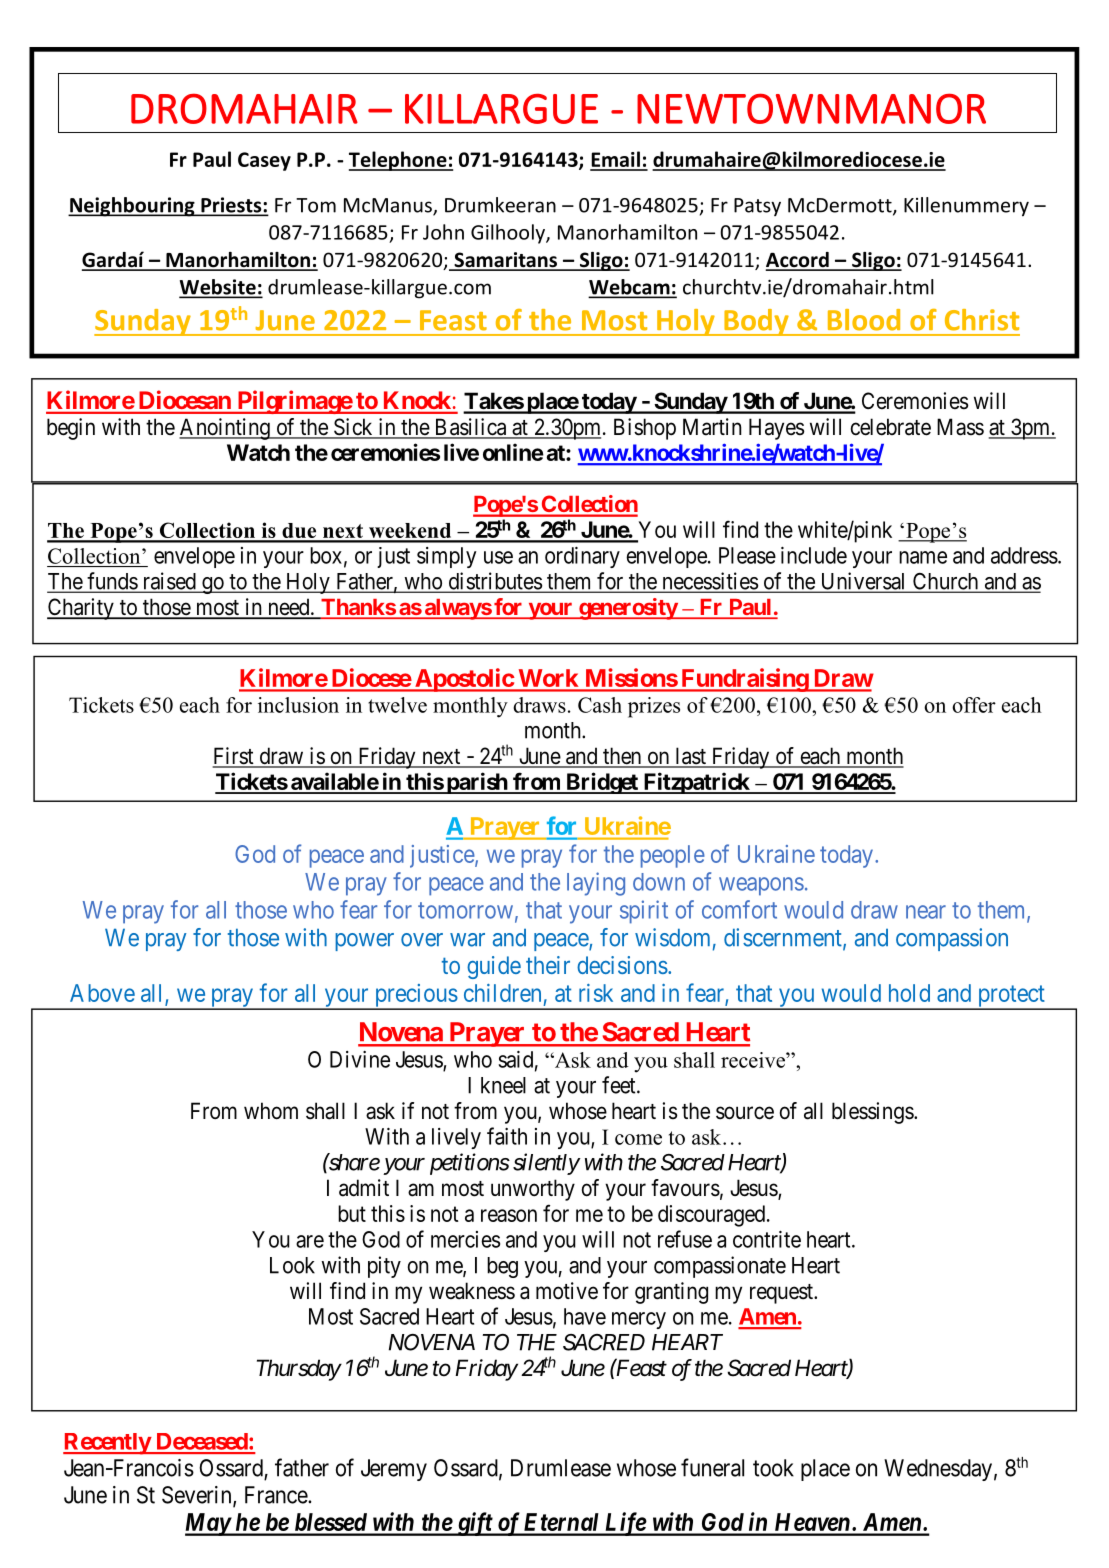 The height and width of the screenshot is (1568, 1109). What do you see at coordinates (474, 1524) in the screenshot?
I see `gift` at bounding box center [474, 1524].
